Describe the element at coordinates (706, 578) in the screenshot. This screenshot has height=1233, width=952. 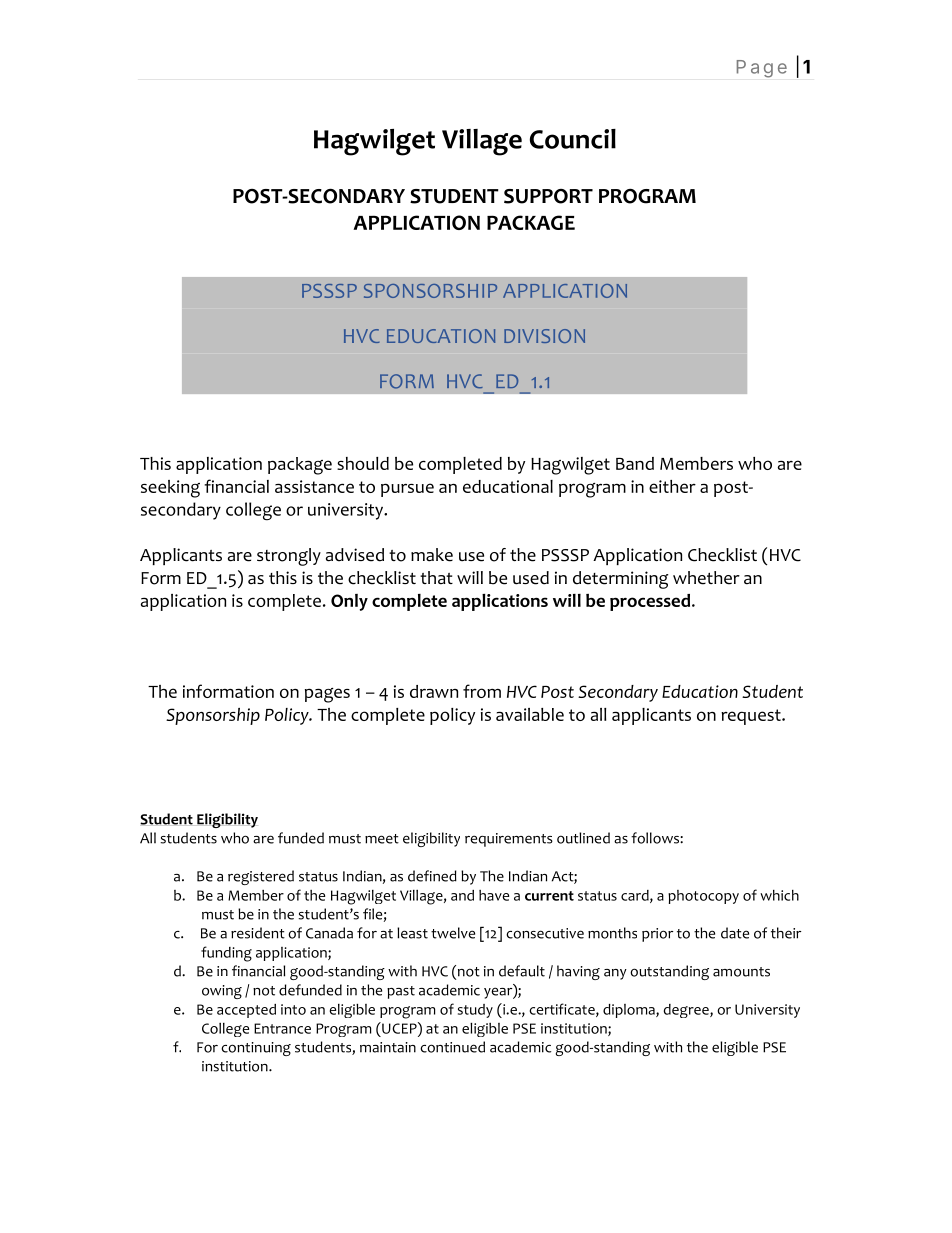
I see `whether` at that location.
